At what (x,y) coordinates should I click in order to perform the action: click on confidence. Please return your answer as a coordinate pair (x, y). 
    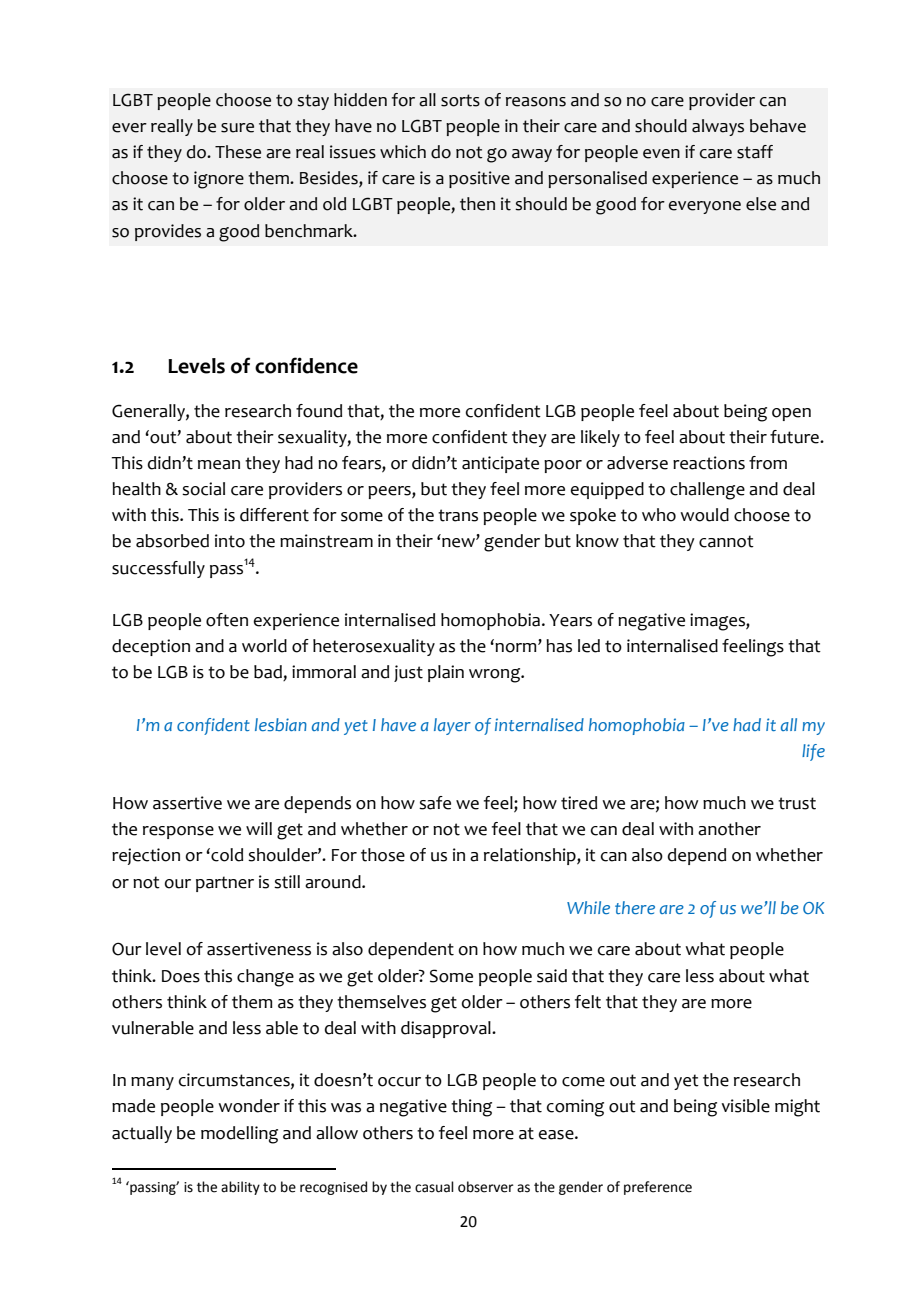
    Looking at the image, I should click on (306, 365).
